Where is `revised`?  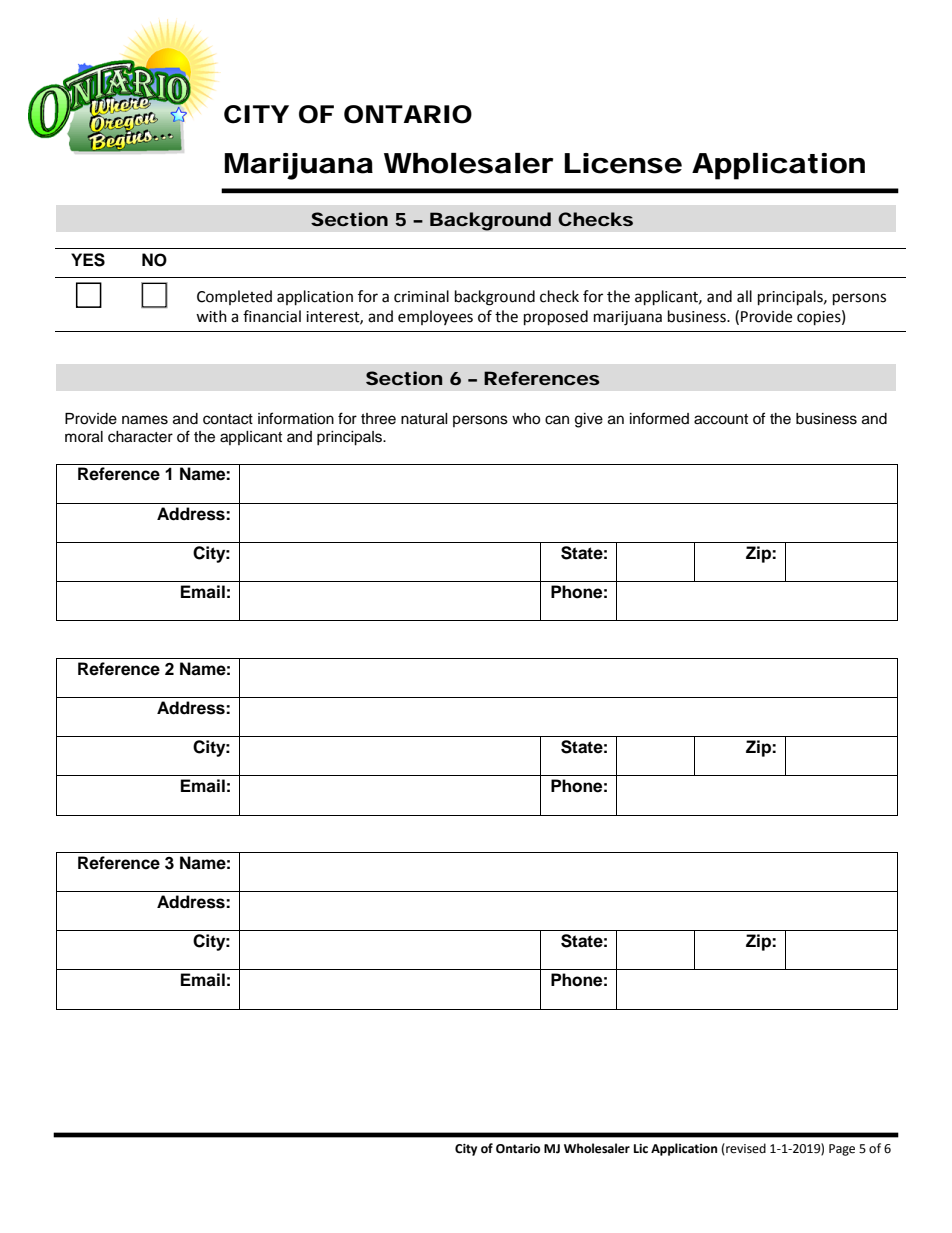 revised is located at coordinates (745, 1149).
